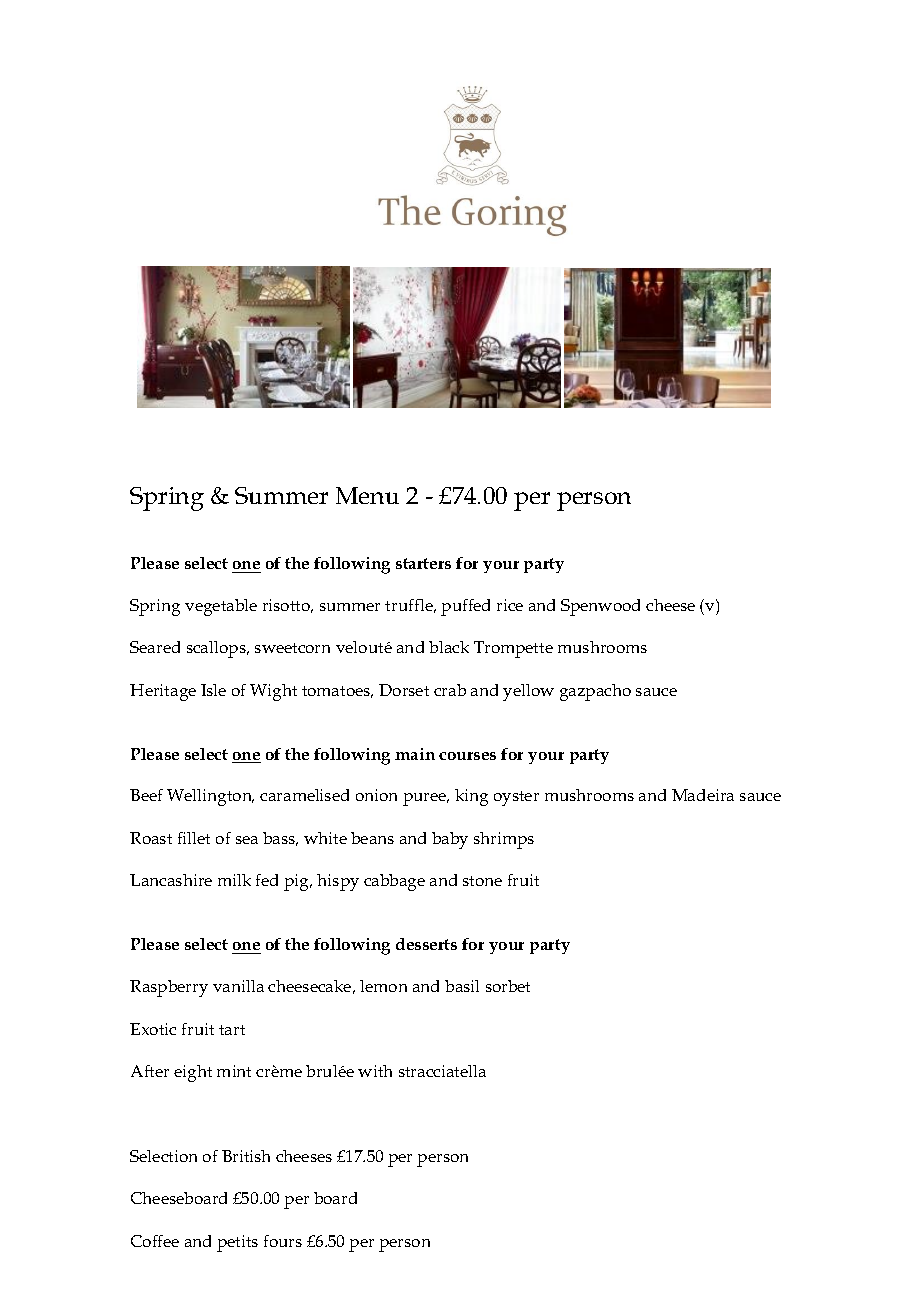 The height and width of the screenshot is (1308, 924). What do you see at coordinates (508, 986) in the screenshot?
I see `sorbet` at bounding box center [508, 986].
